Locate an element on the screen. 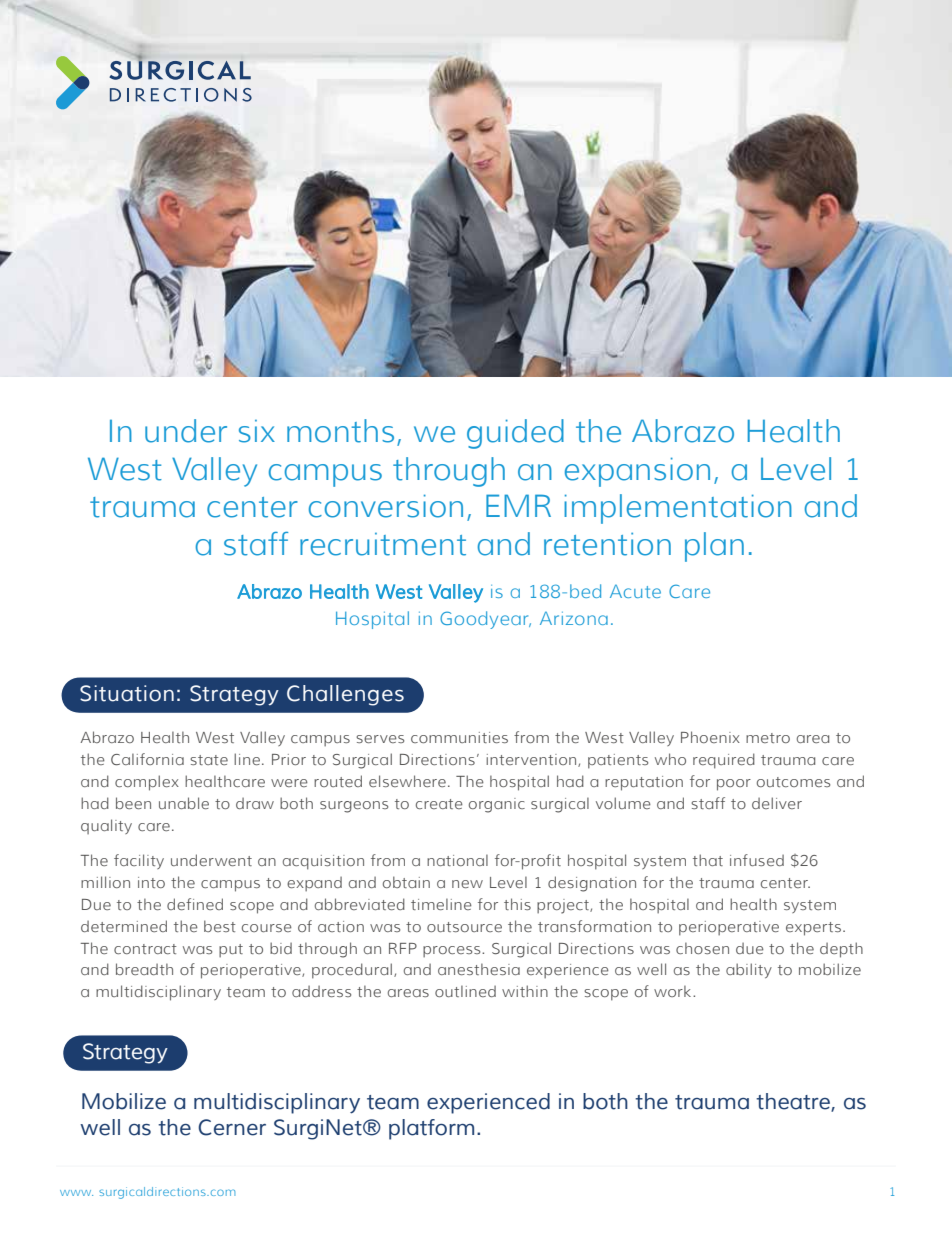 Image resolution: width=952 pixels, height=1233 pixels. Situation is located at coordinates (127, 693).
